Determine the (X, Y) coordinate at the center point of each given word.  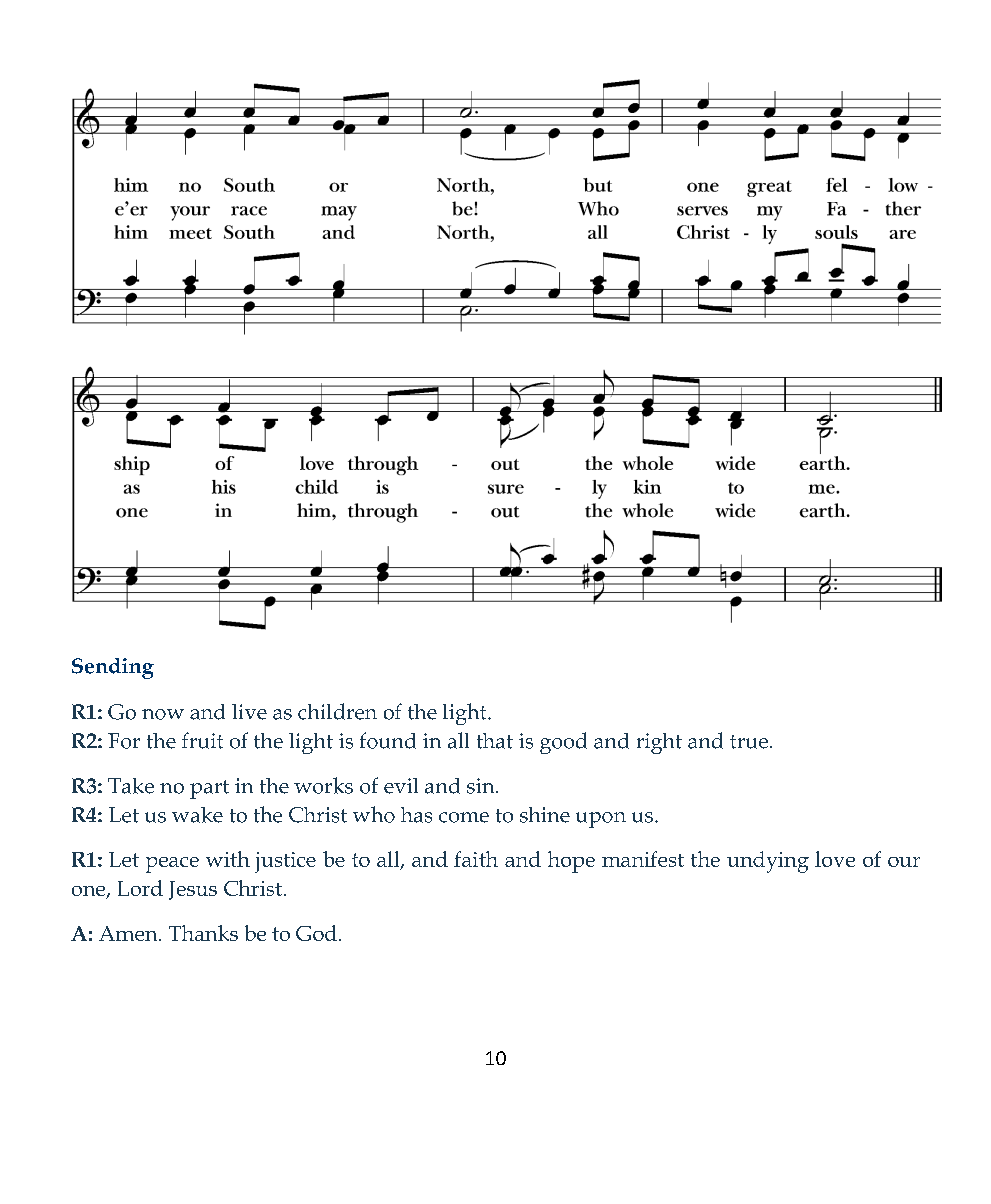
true (750, 742)
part (209, 789)
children (337, 711)
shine (545, 815)
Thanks (203, 933)
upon (601, 820)
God (316, 933)
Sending (113, 668)
